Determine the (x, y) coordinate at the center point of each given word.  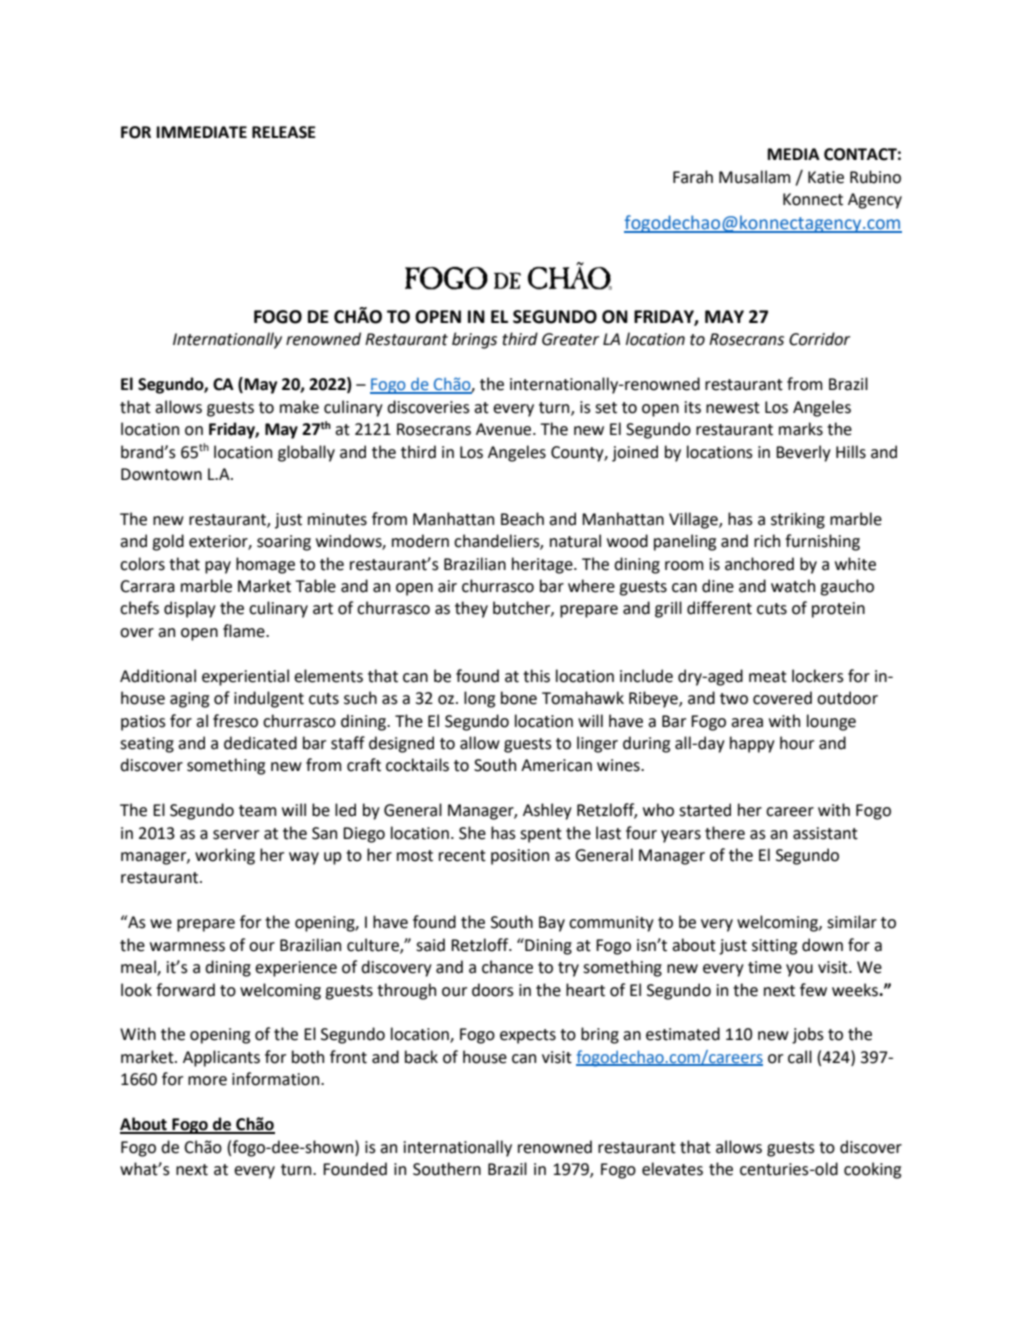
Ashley (547, 811)
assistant (825, 833)
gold (168, 542)
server (236, 835)
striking (798, 520)
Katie (826, 177)
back (421, 1057)
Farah (693, 177)
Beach (522, 519)
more (207, 1081)
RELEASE (284, 132)
